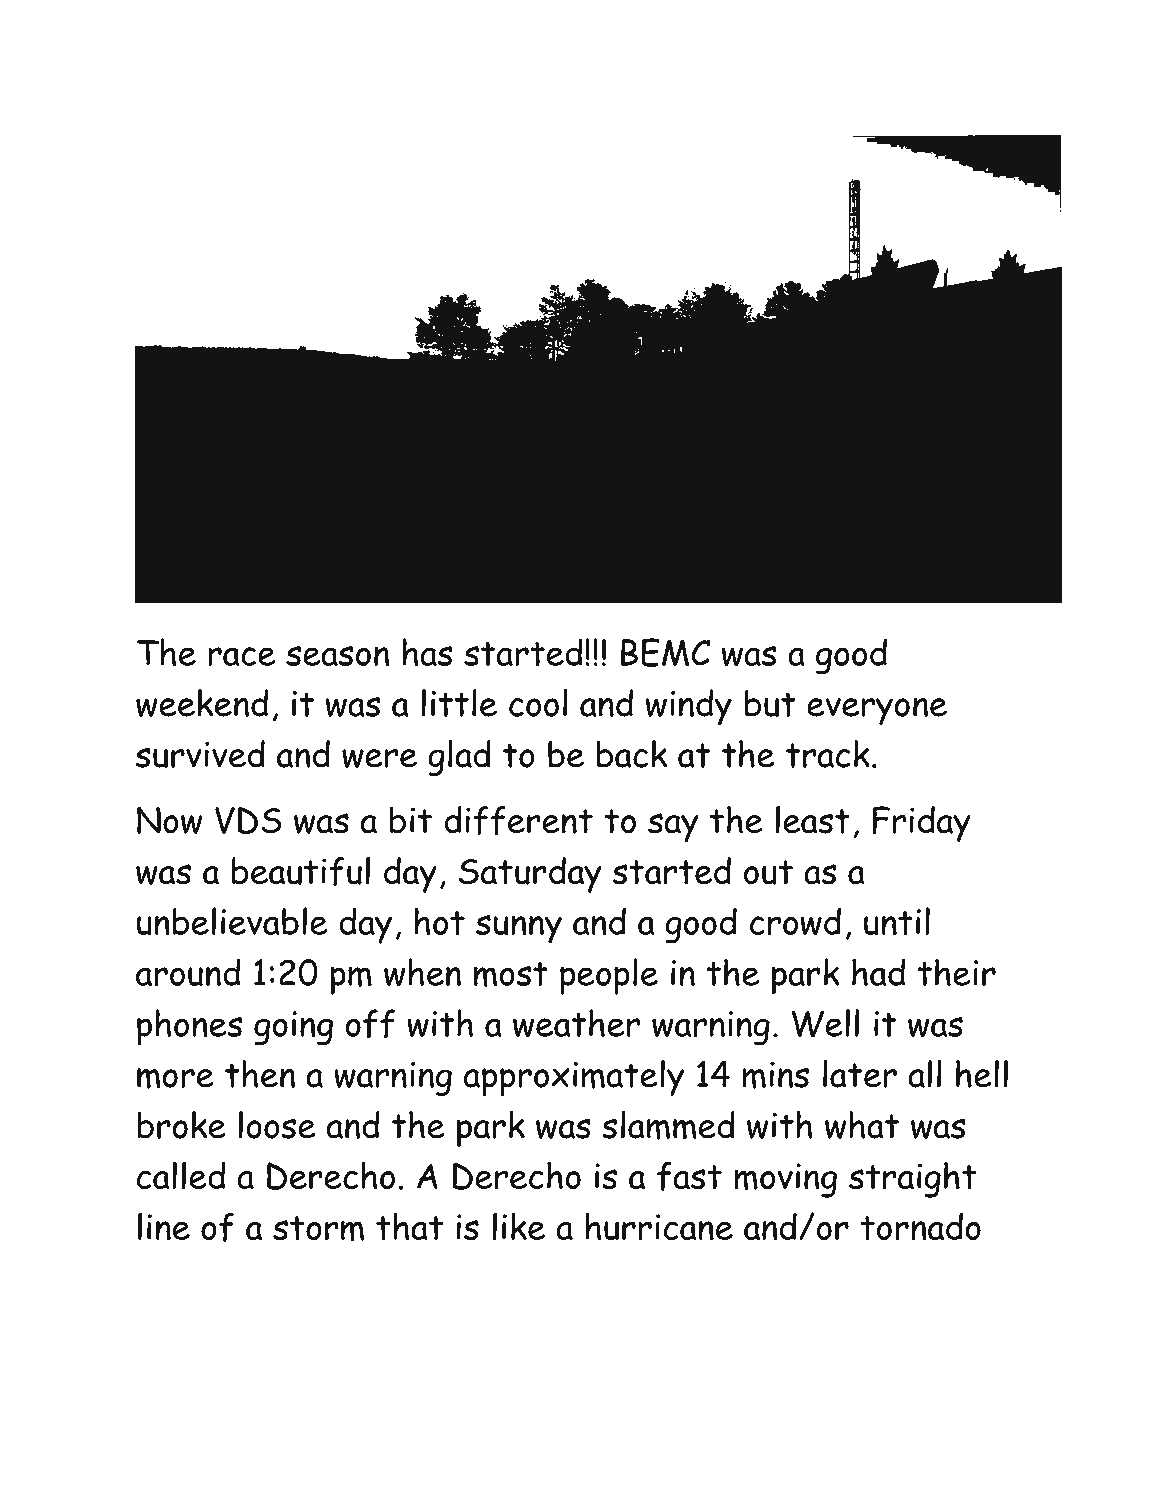 Image resolution: width=1149 pixels, height=1487 pixels. What do you see at coordinates (519, 1226) in the document?
I see `like` at bounding box center [519, 1226].
